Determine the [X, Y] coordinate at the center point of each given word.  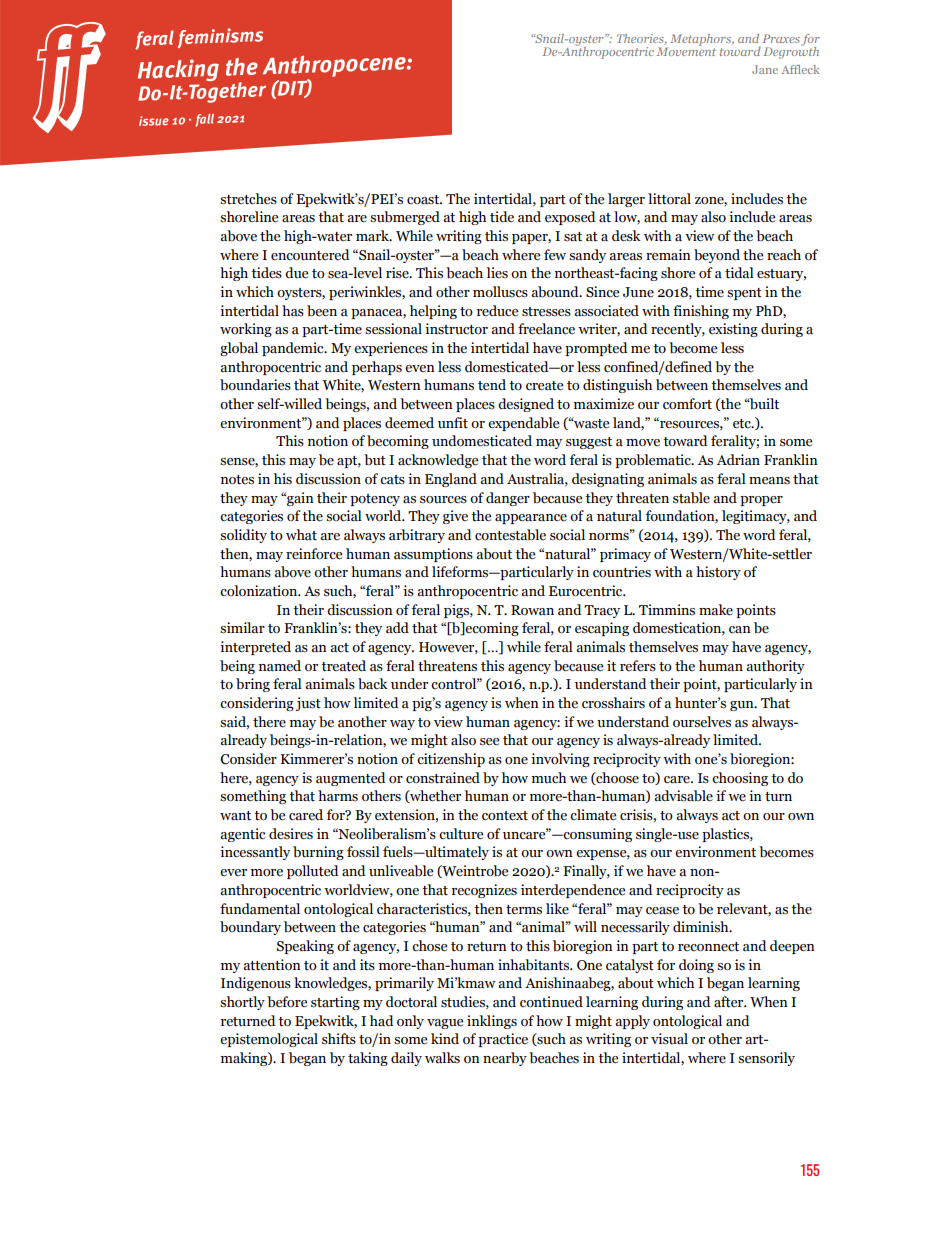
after [730, 1002]
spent [744, 294]
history [718, 573]
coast [424, 200]
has [293, 311]
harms [338, 796]
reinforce [314, 554]
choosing [740, 779]
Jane [765, 69]
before [287, 1002]
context [505, 816]
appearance [531, 519]
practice [503, 1040]
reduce [497, 311]
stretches [248, 199]
